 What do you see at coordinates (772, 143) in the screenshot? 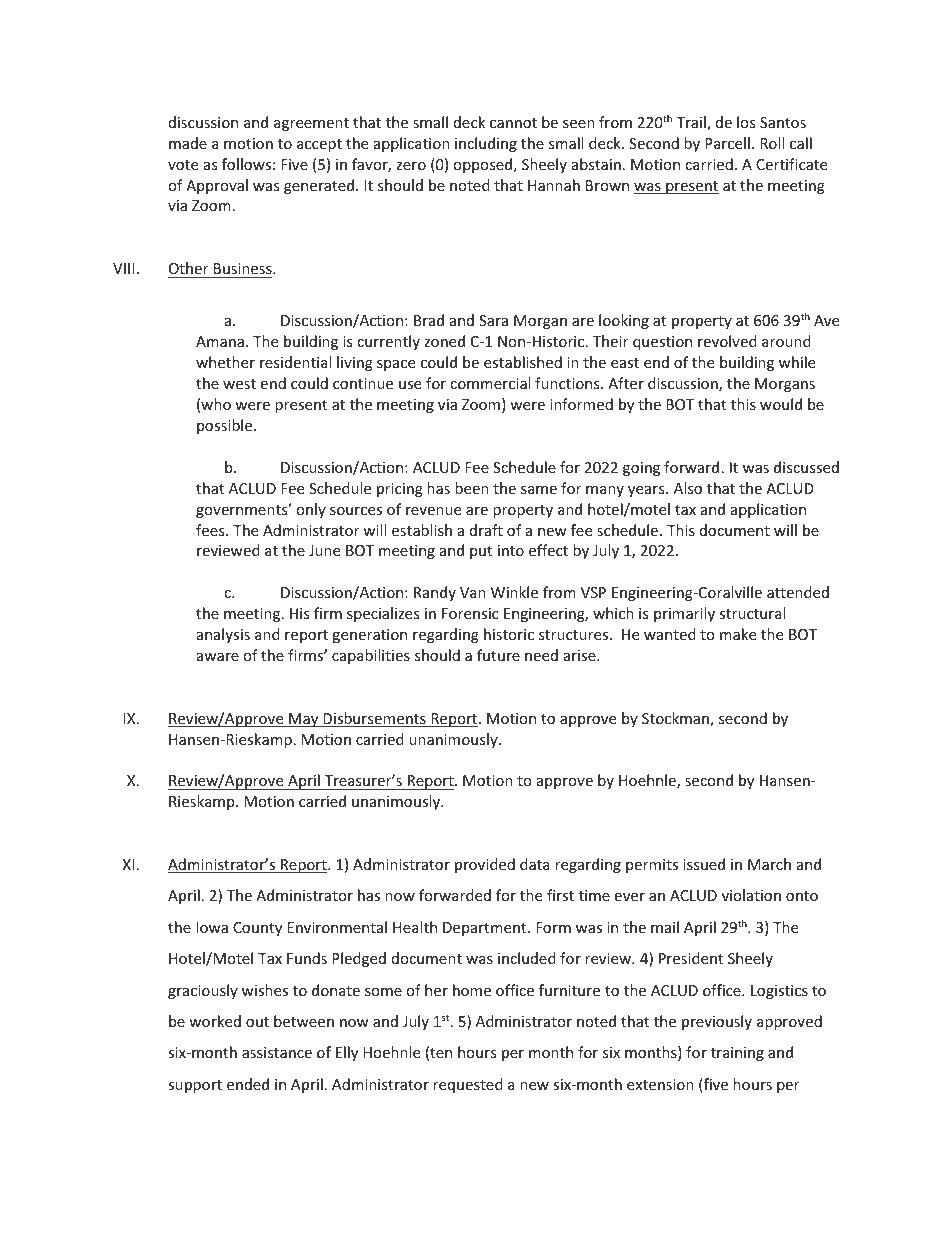
I see `Roll` at bounding box center [772, 143].
